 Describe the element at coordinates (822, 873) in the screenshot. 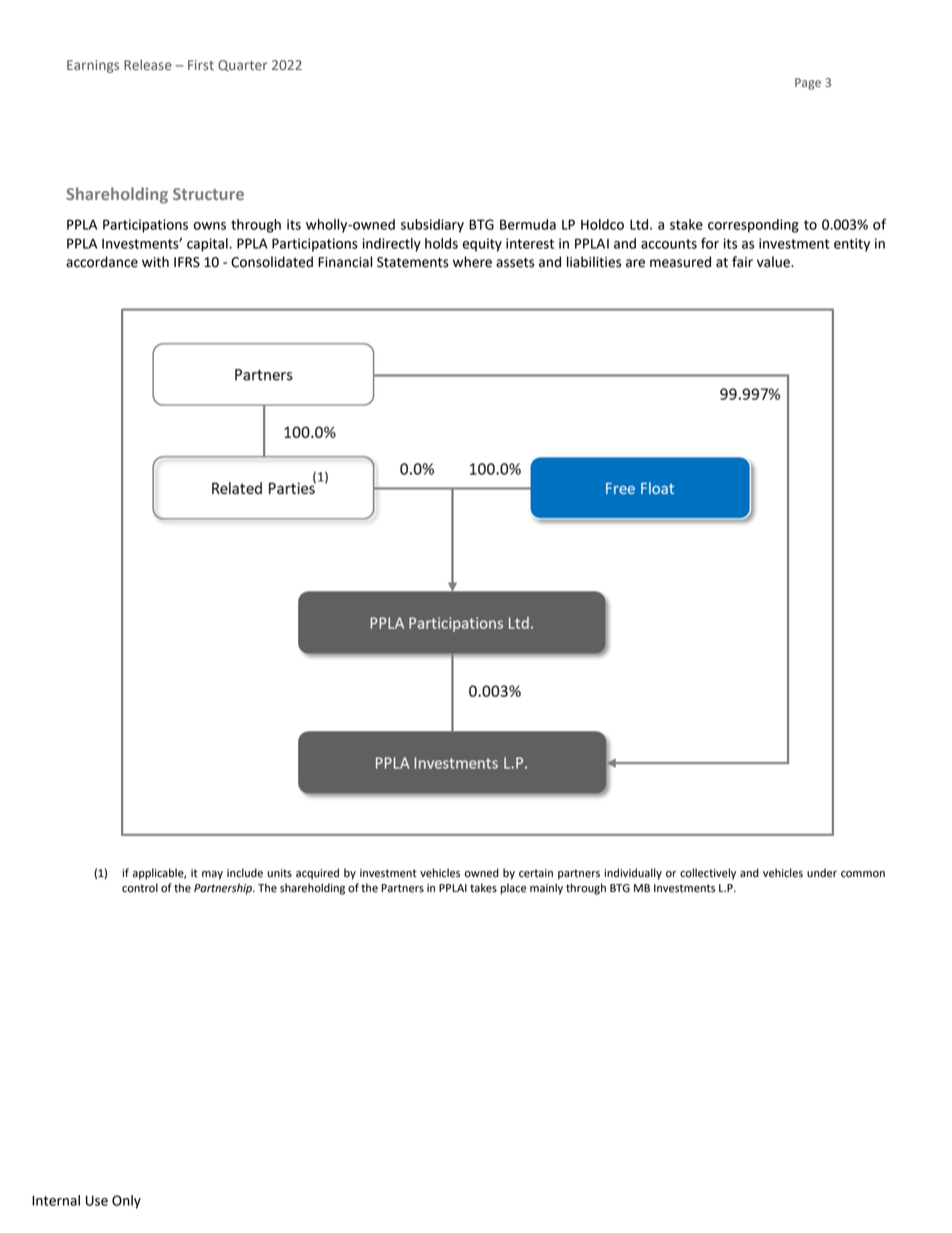

I see `under` at that location.
